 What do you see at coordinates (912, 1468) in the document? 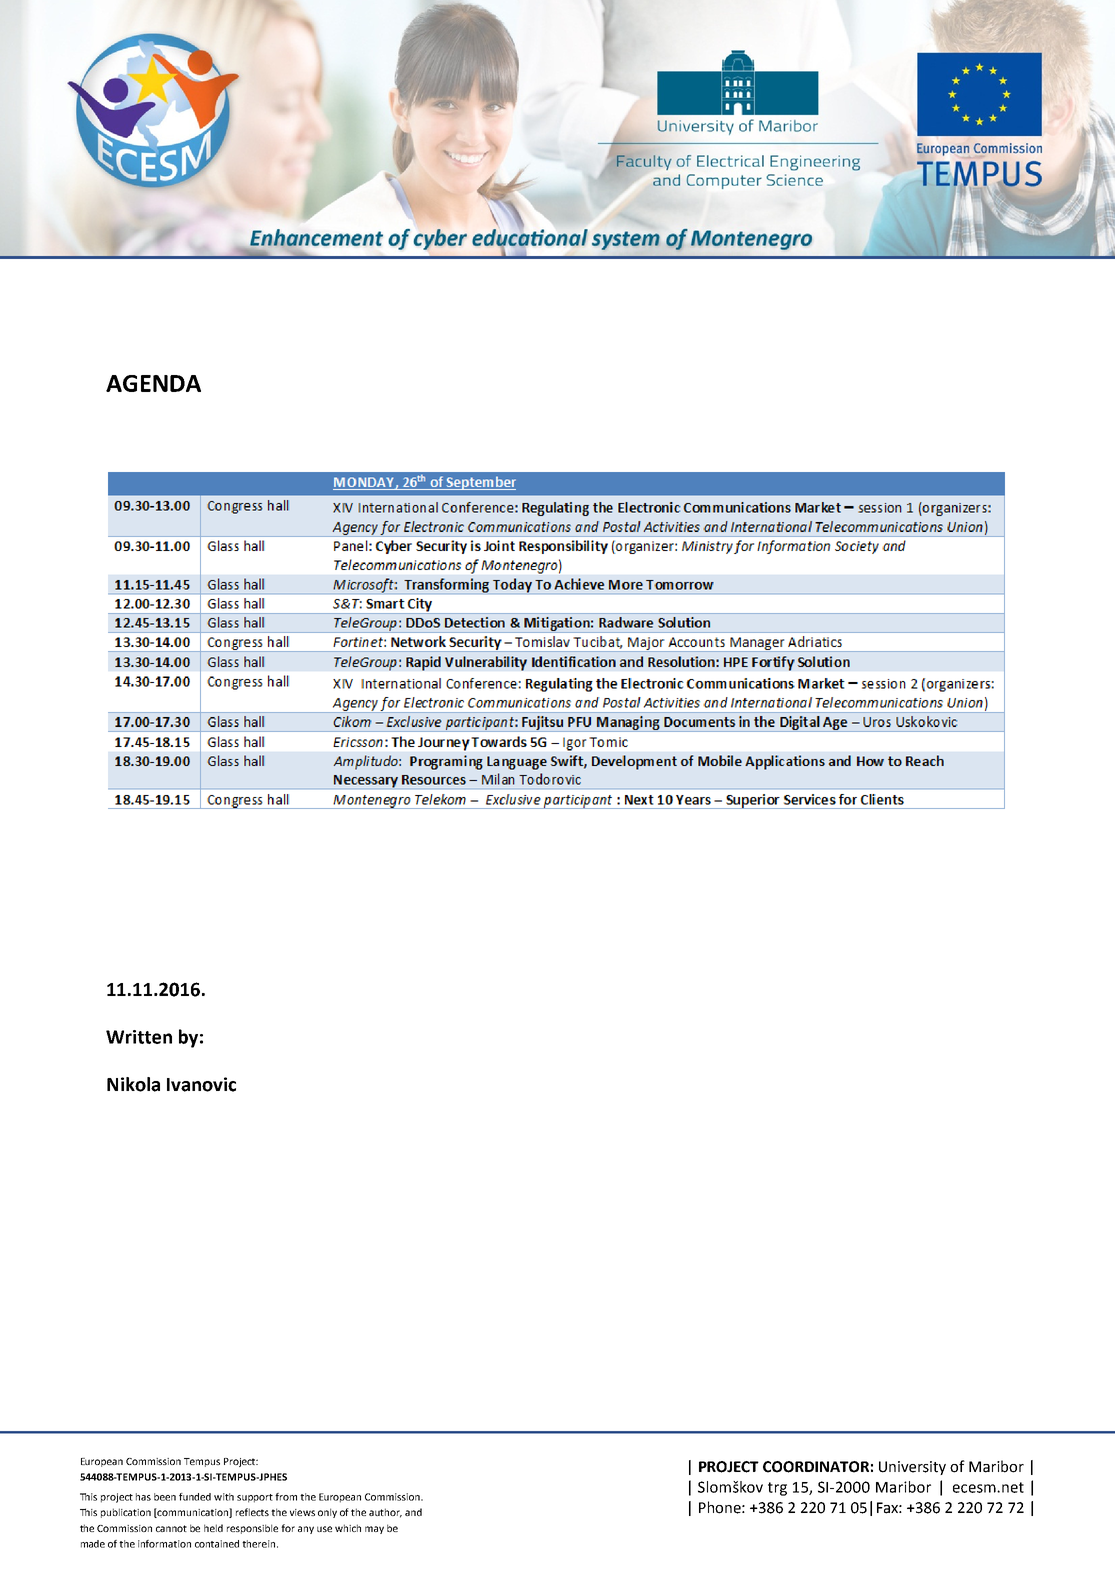
I see `University` at bounding box center [912, 1468].
